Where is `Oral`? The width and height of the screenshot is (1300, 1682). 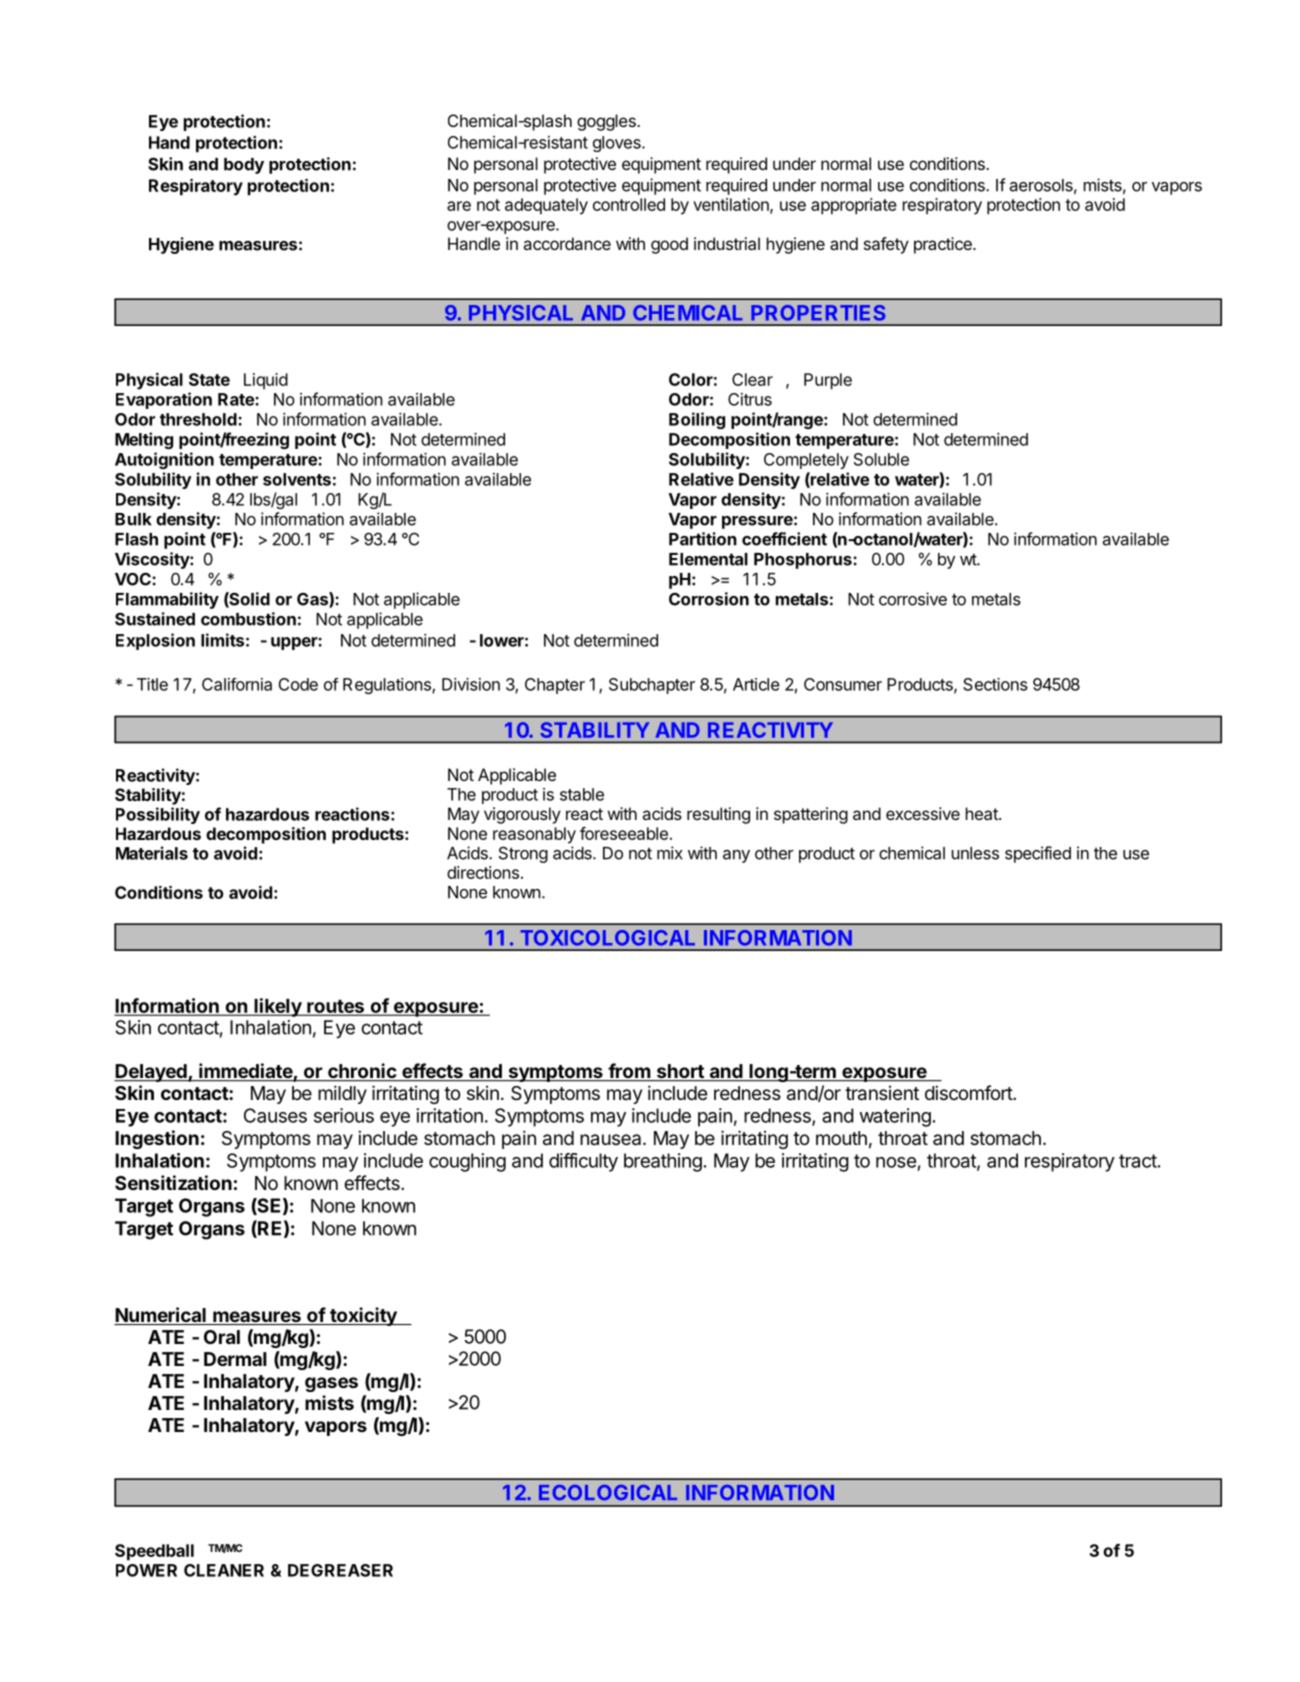 Oral is located at coordinates (222, 1337).
